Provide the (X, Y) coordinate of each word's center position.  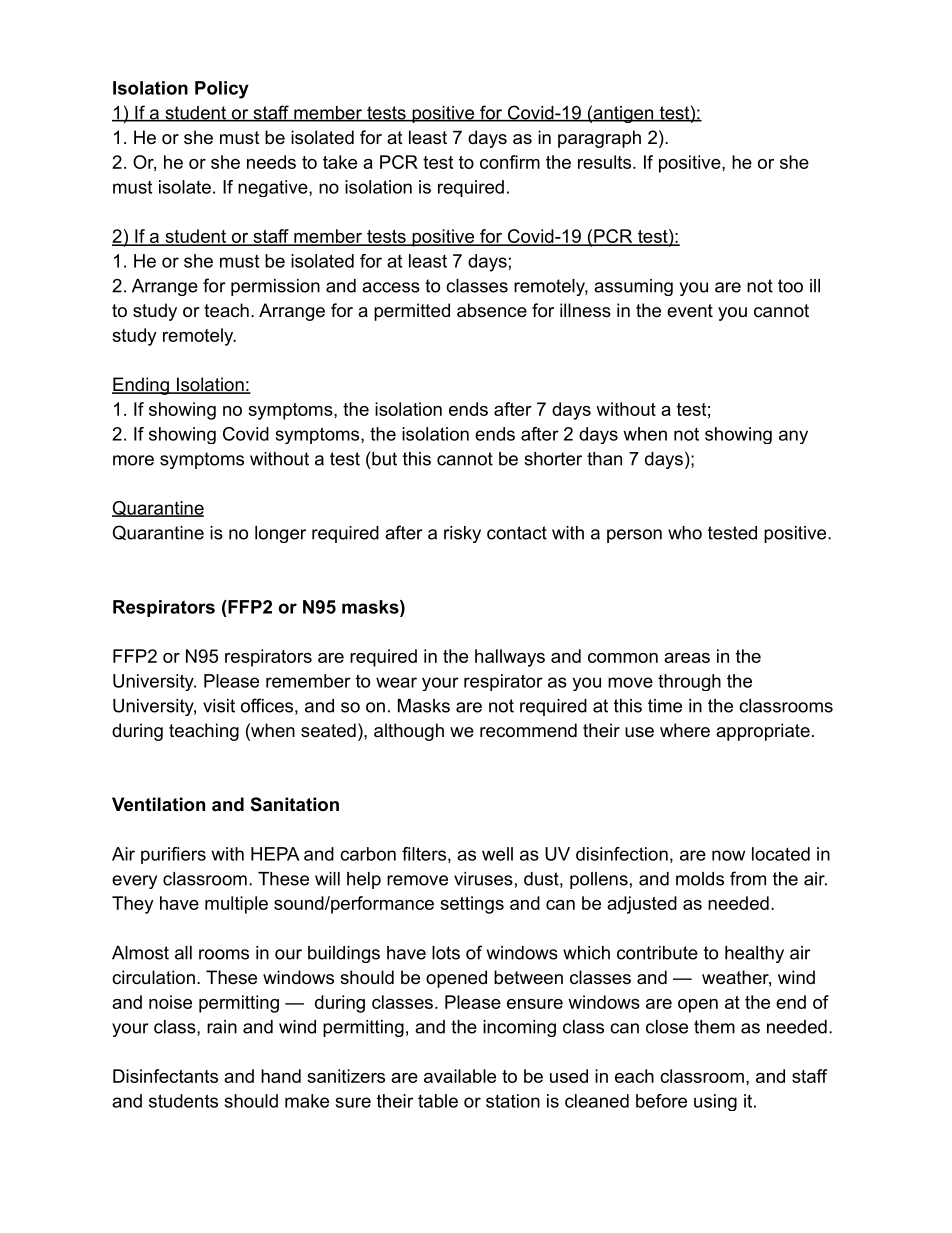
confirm (510, 162)
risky (462, 534)
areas (687, 658)
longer (280, 534)
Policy (222, 90)
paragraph (599, 139)
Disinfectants (165, 1076)
